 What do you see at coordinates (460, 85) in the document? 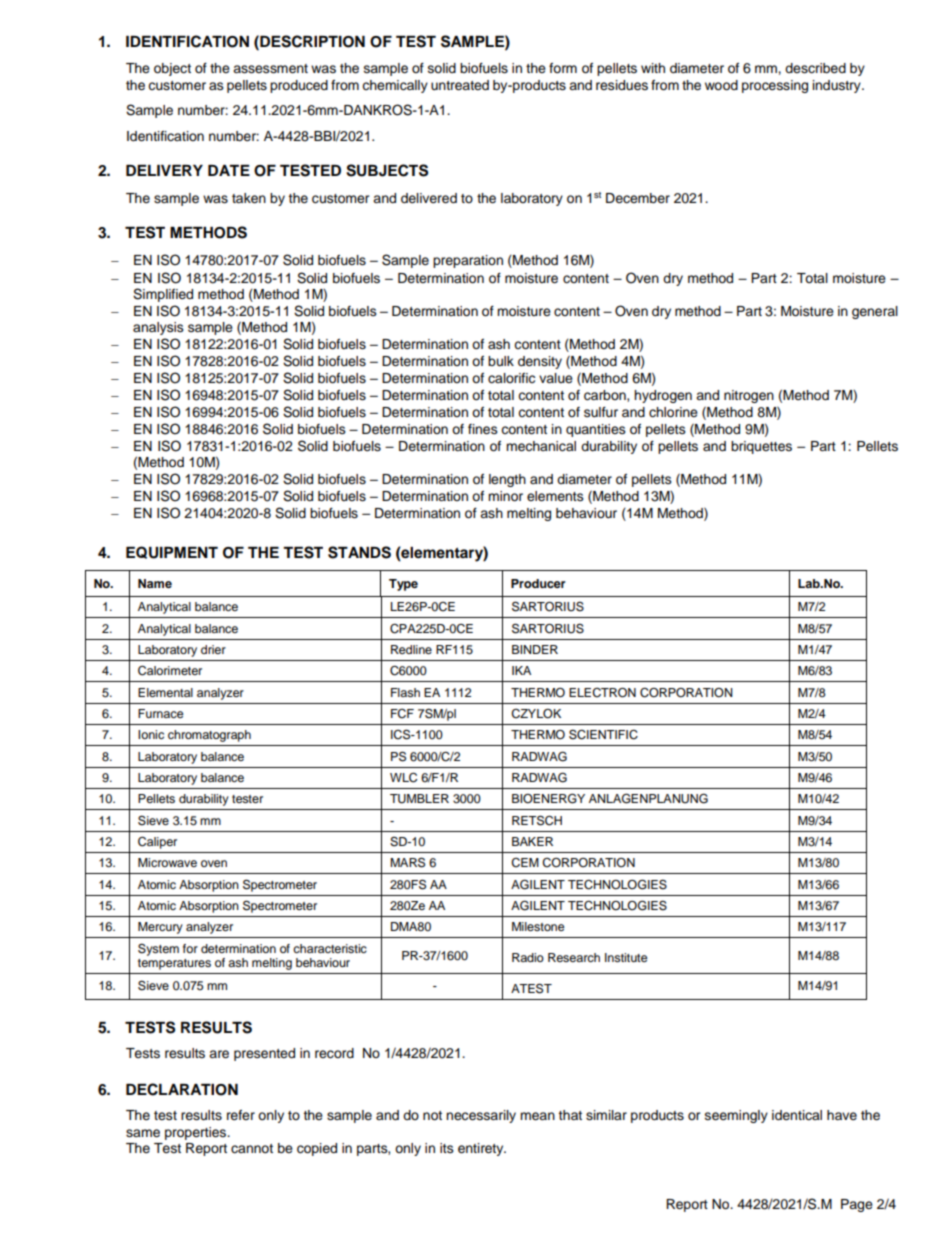
I see `untreated` at bounding box center [460, 85].
